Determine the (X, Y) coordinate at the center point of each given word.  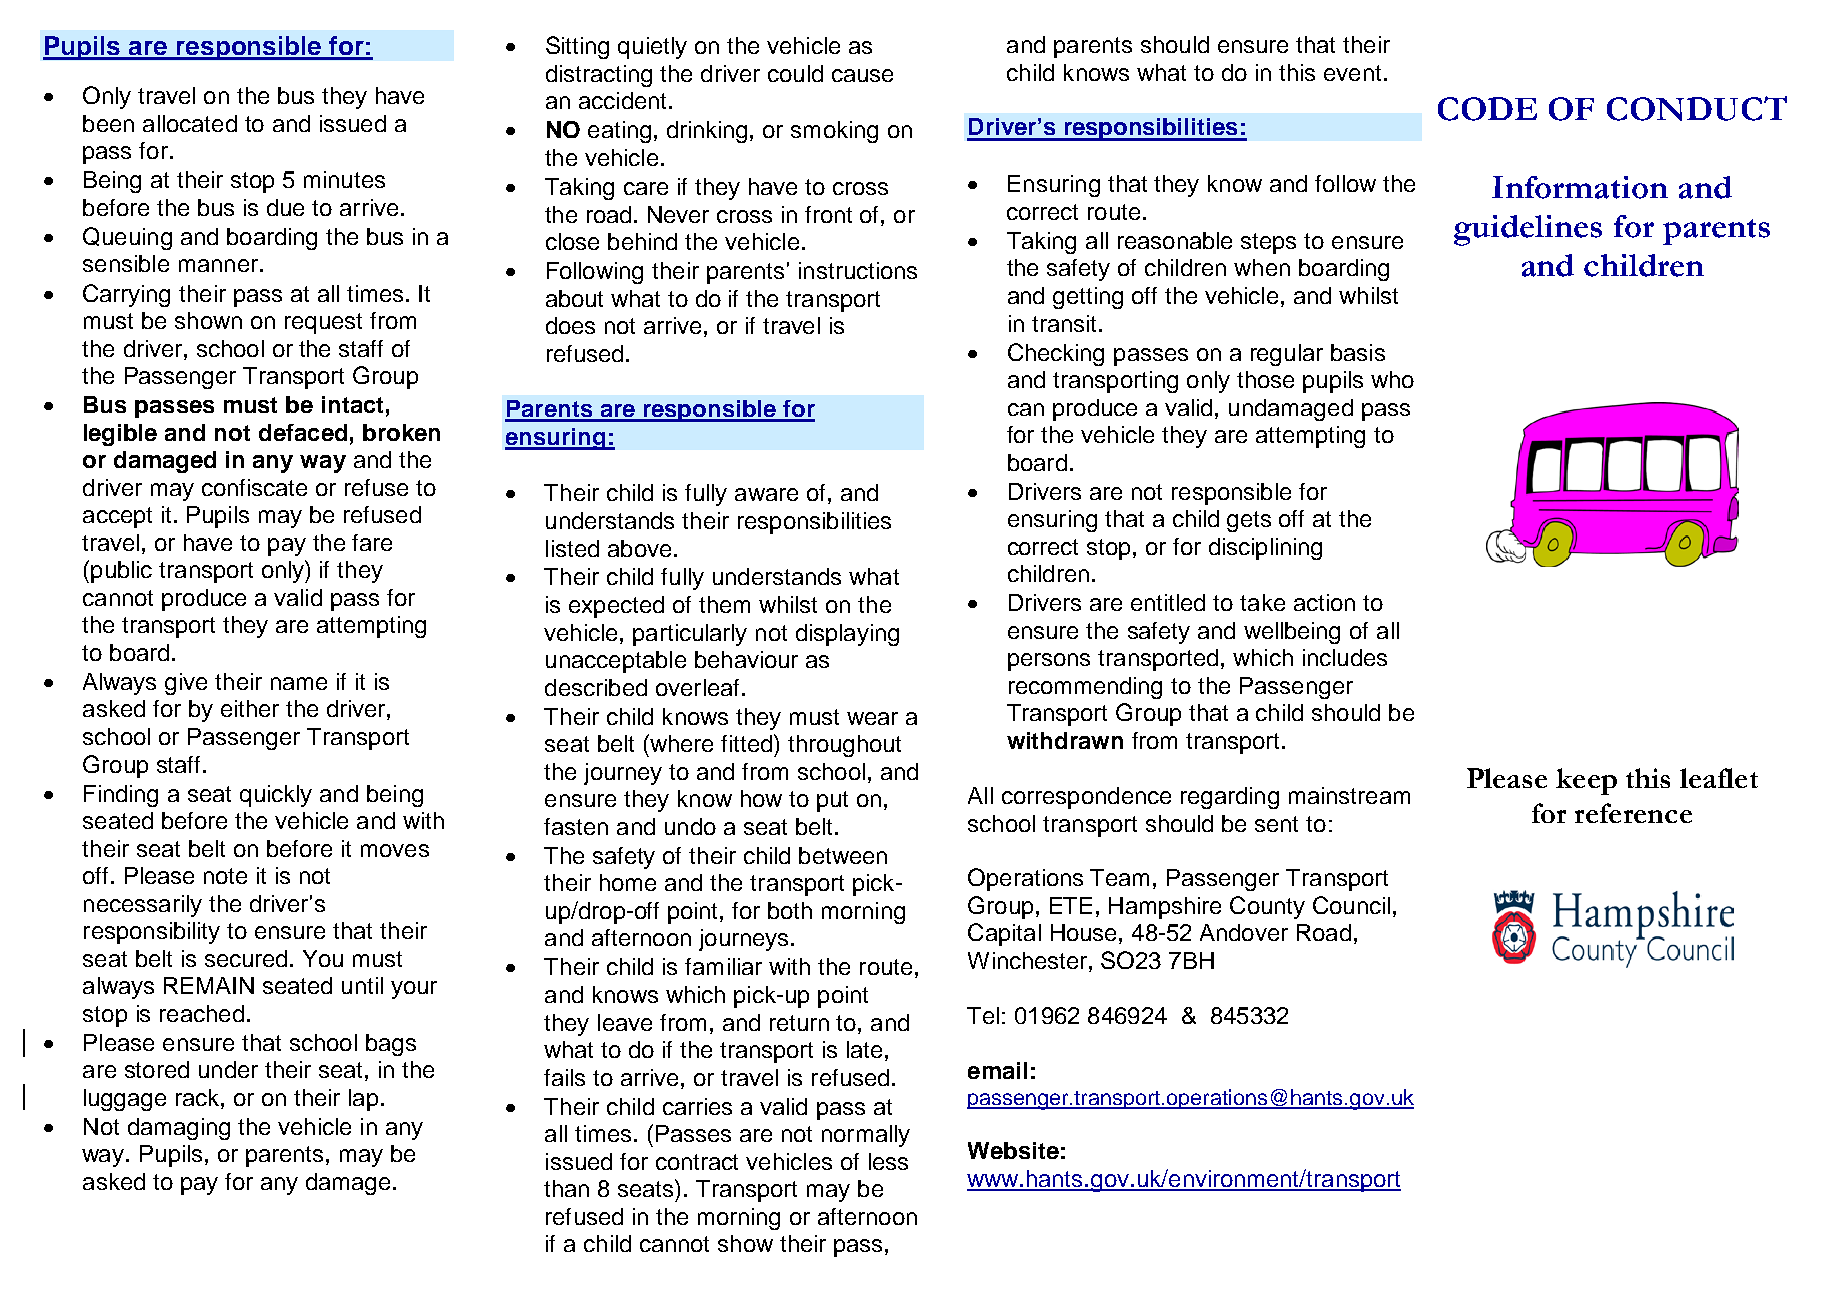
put (832, 801)
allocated (190, 123)
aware (766, 494)
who (1392, 379)
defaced (303, 432)
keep (1586, 781)
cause (862, 75)
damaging (179, 1129)
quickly (276, 796)
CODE (1487, 109)
